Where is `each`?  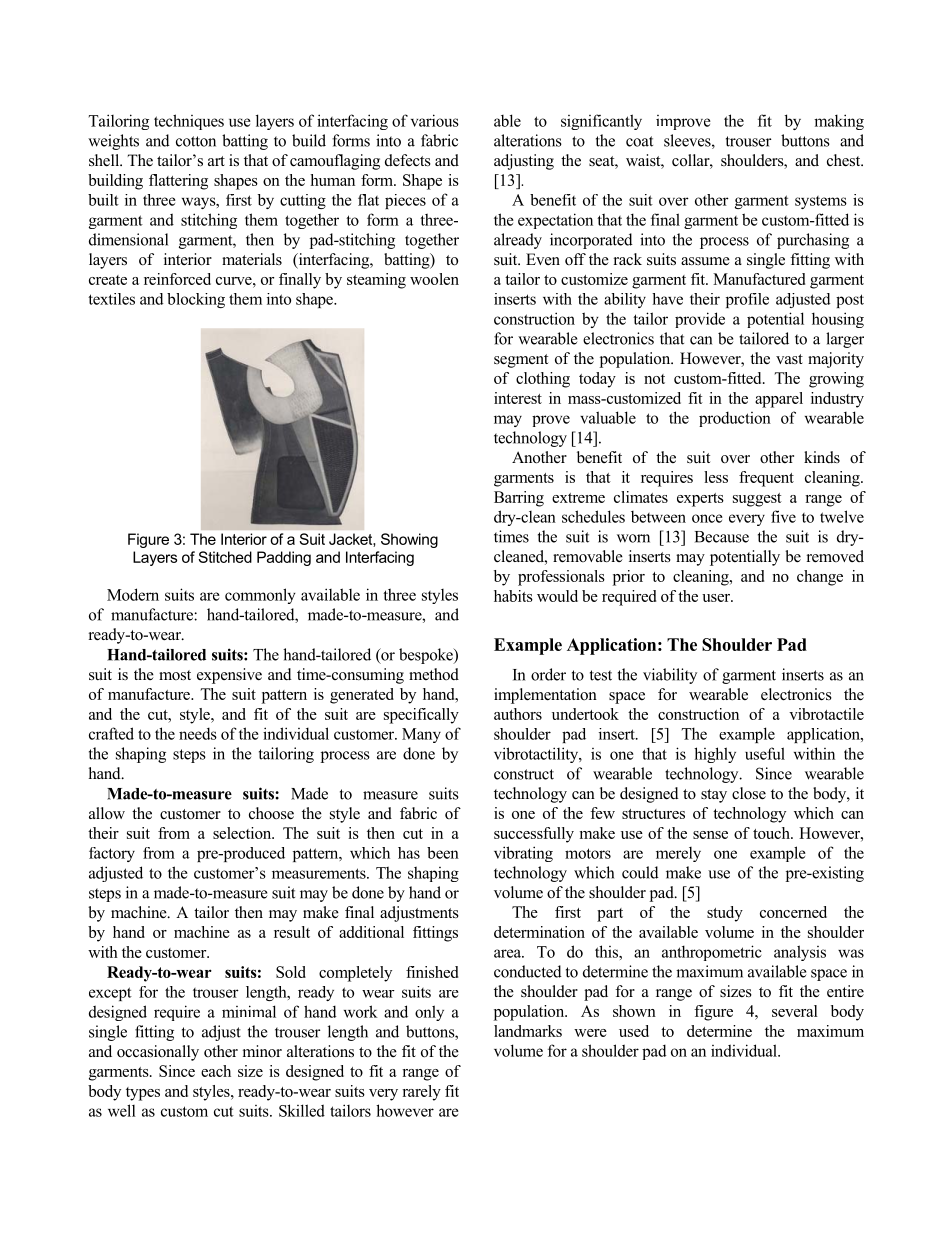
each is located at coordinates (216, 1071).
